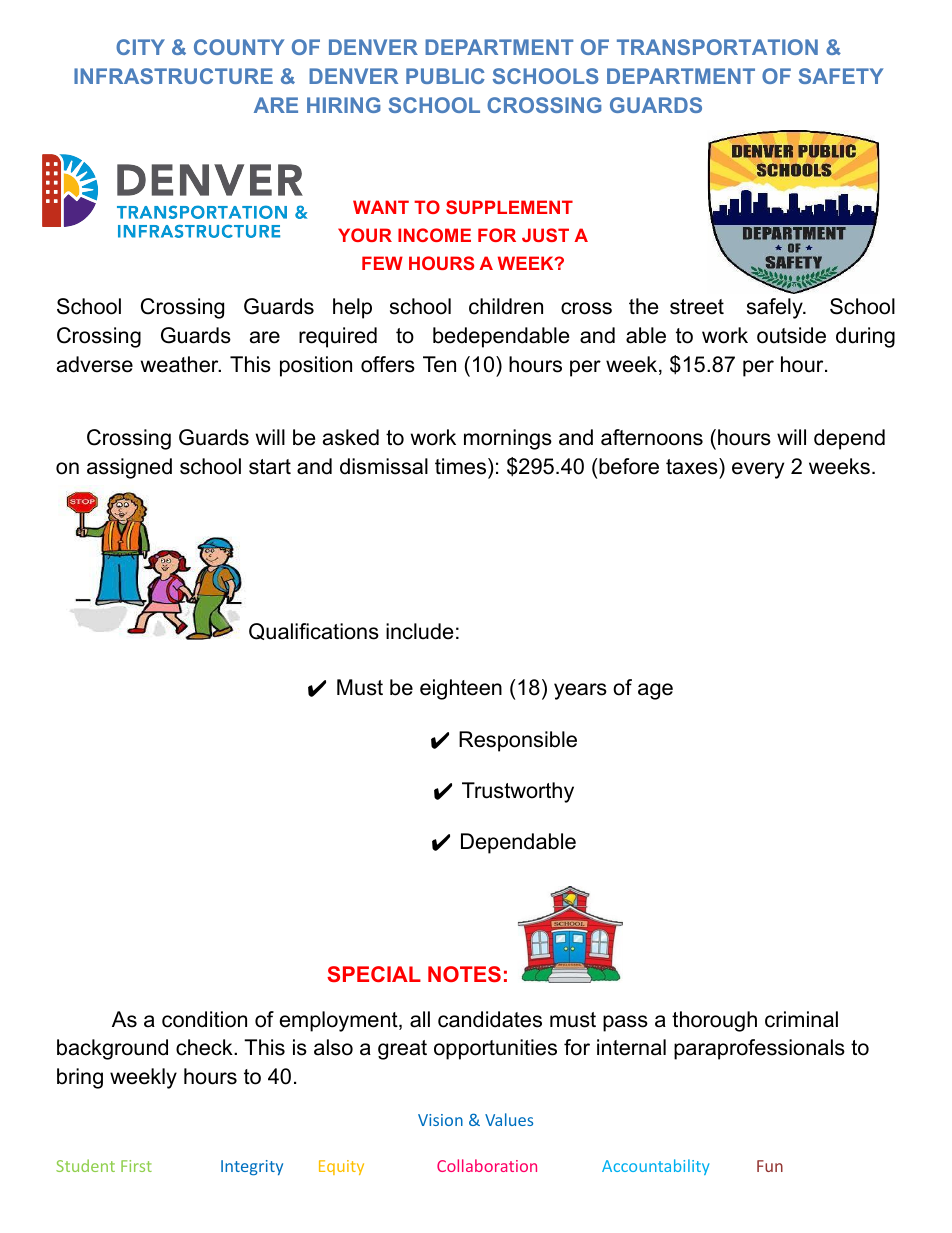 Image resolution: width=952 pixels, height=1233 pixels. What do you see at coordinates (136, 1166) in the page?
I see `First` at bounding box center [136, 1166].
